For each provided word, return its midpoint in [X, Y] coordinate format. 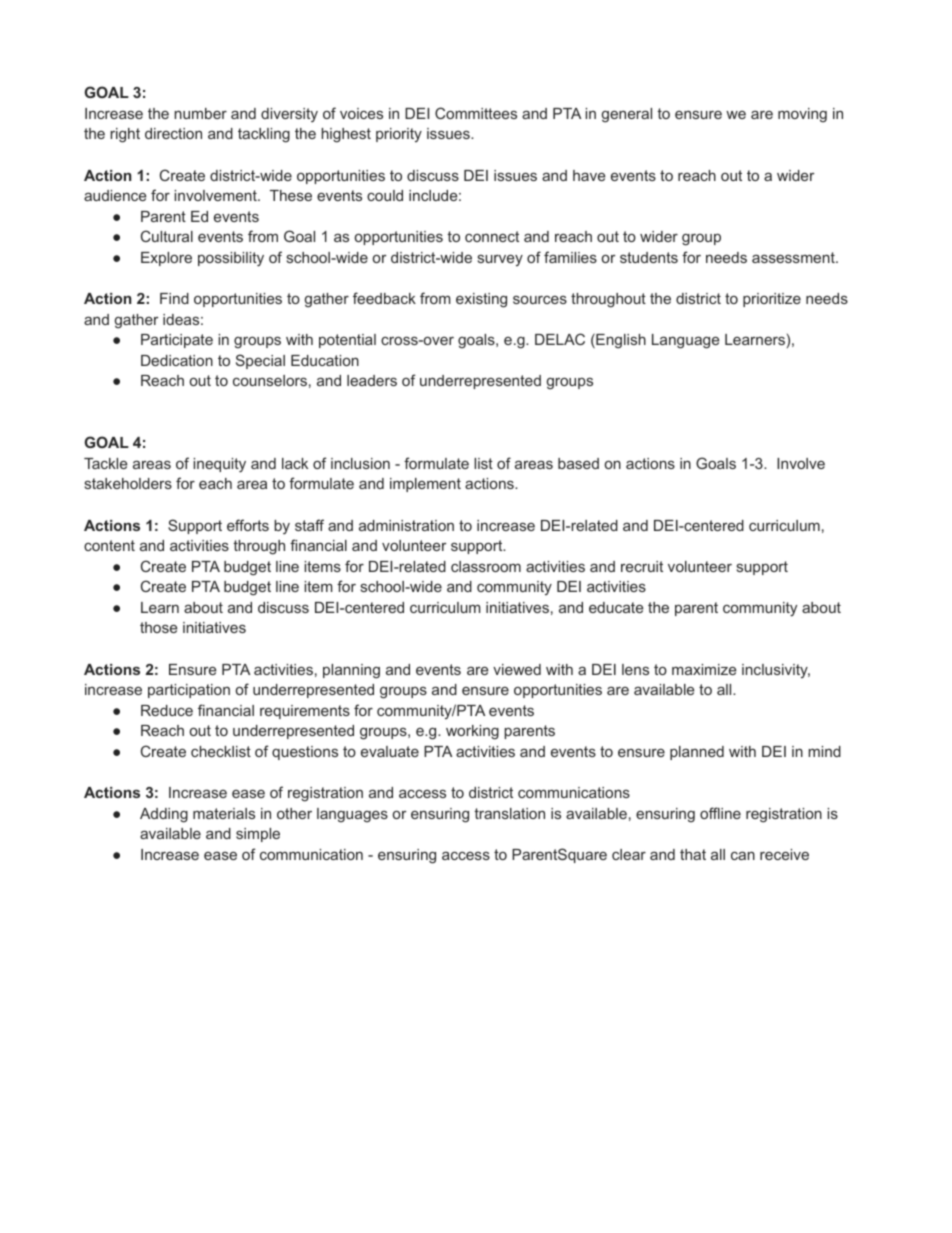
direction [173, 133]
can [743, 855]
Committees [476, 113]
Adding [164, 815]
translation [509, 813]
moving [802, 115]
